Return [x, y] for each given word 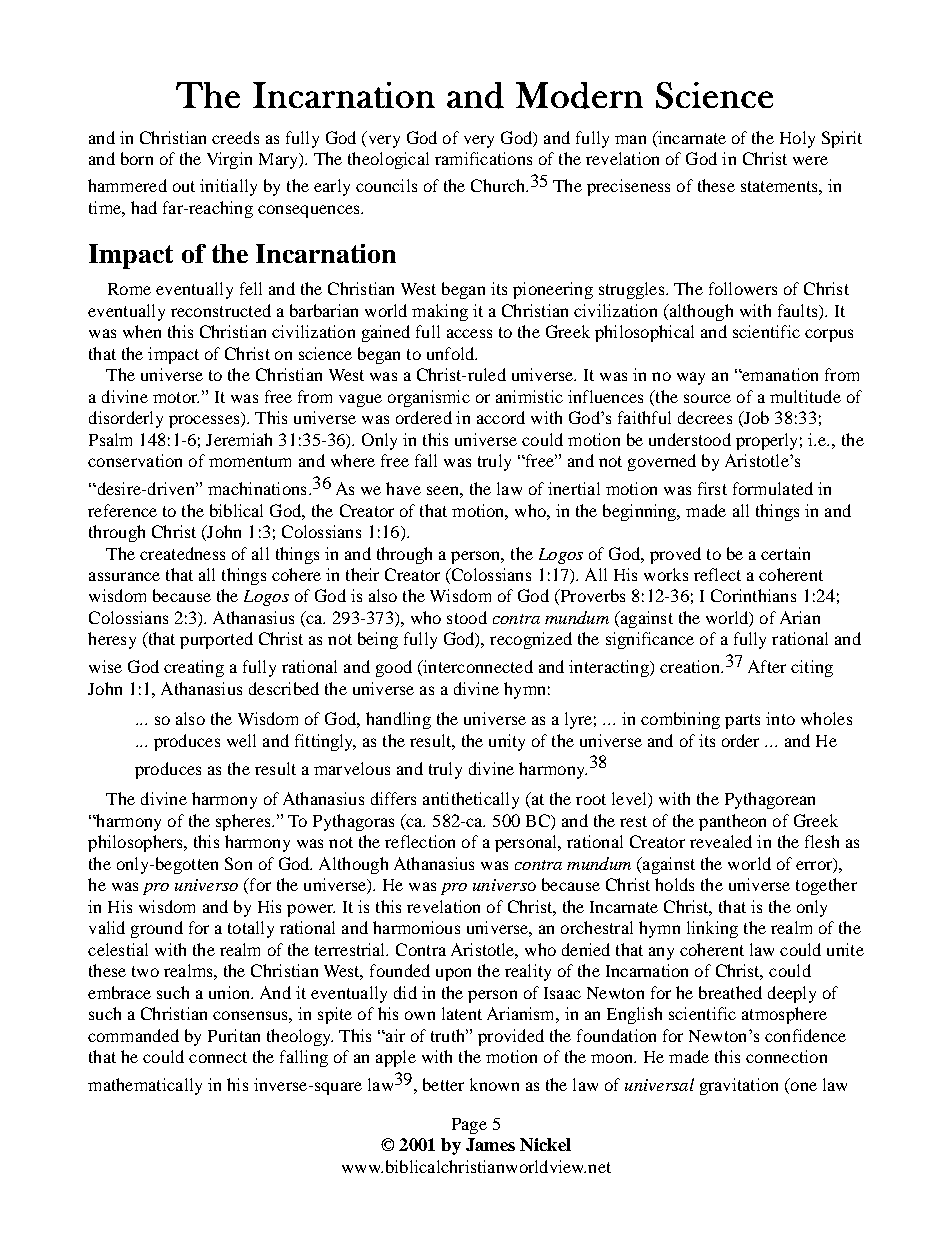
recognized [531, 640]
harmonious [416, 927]
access [469, 333]
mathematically [145, 1086]
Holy [797, 139]
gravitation [739, 1086]
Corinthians [753, 595]
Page [469, 1126]
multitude [805, 396]
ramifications [483, 158]
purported [216, 640]
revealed [721, 841]
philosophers [136, 843]
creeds [235, 137]
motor [176, 397]
